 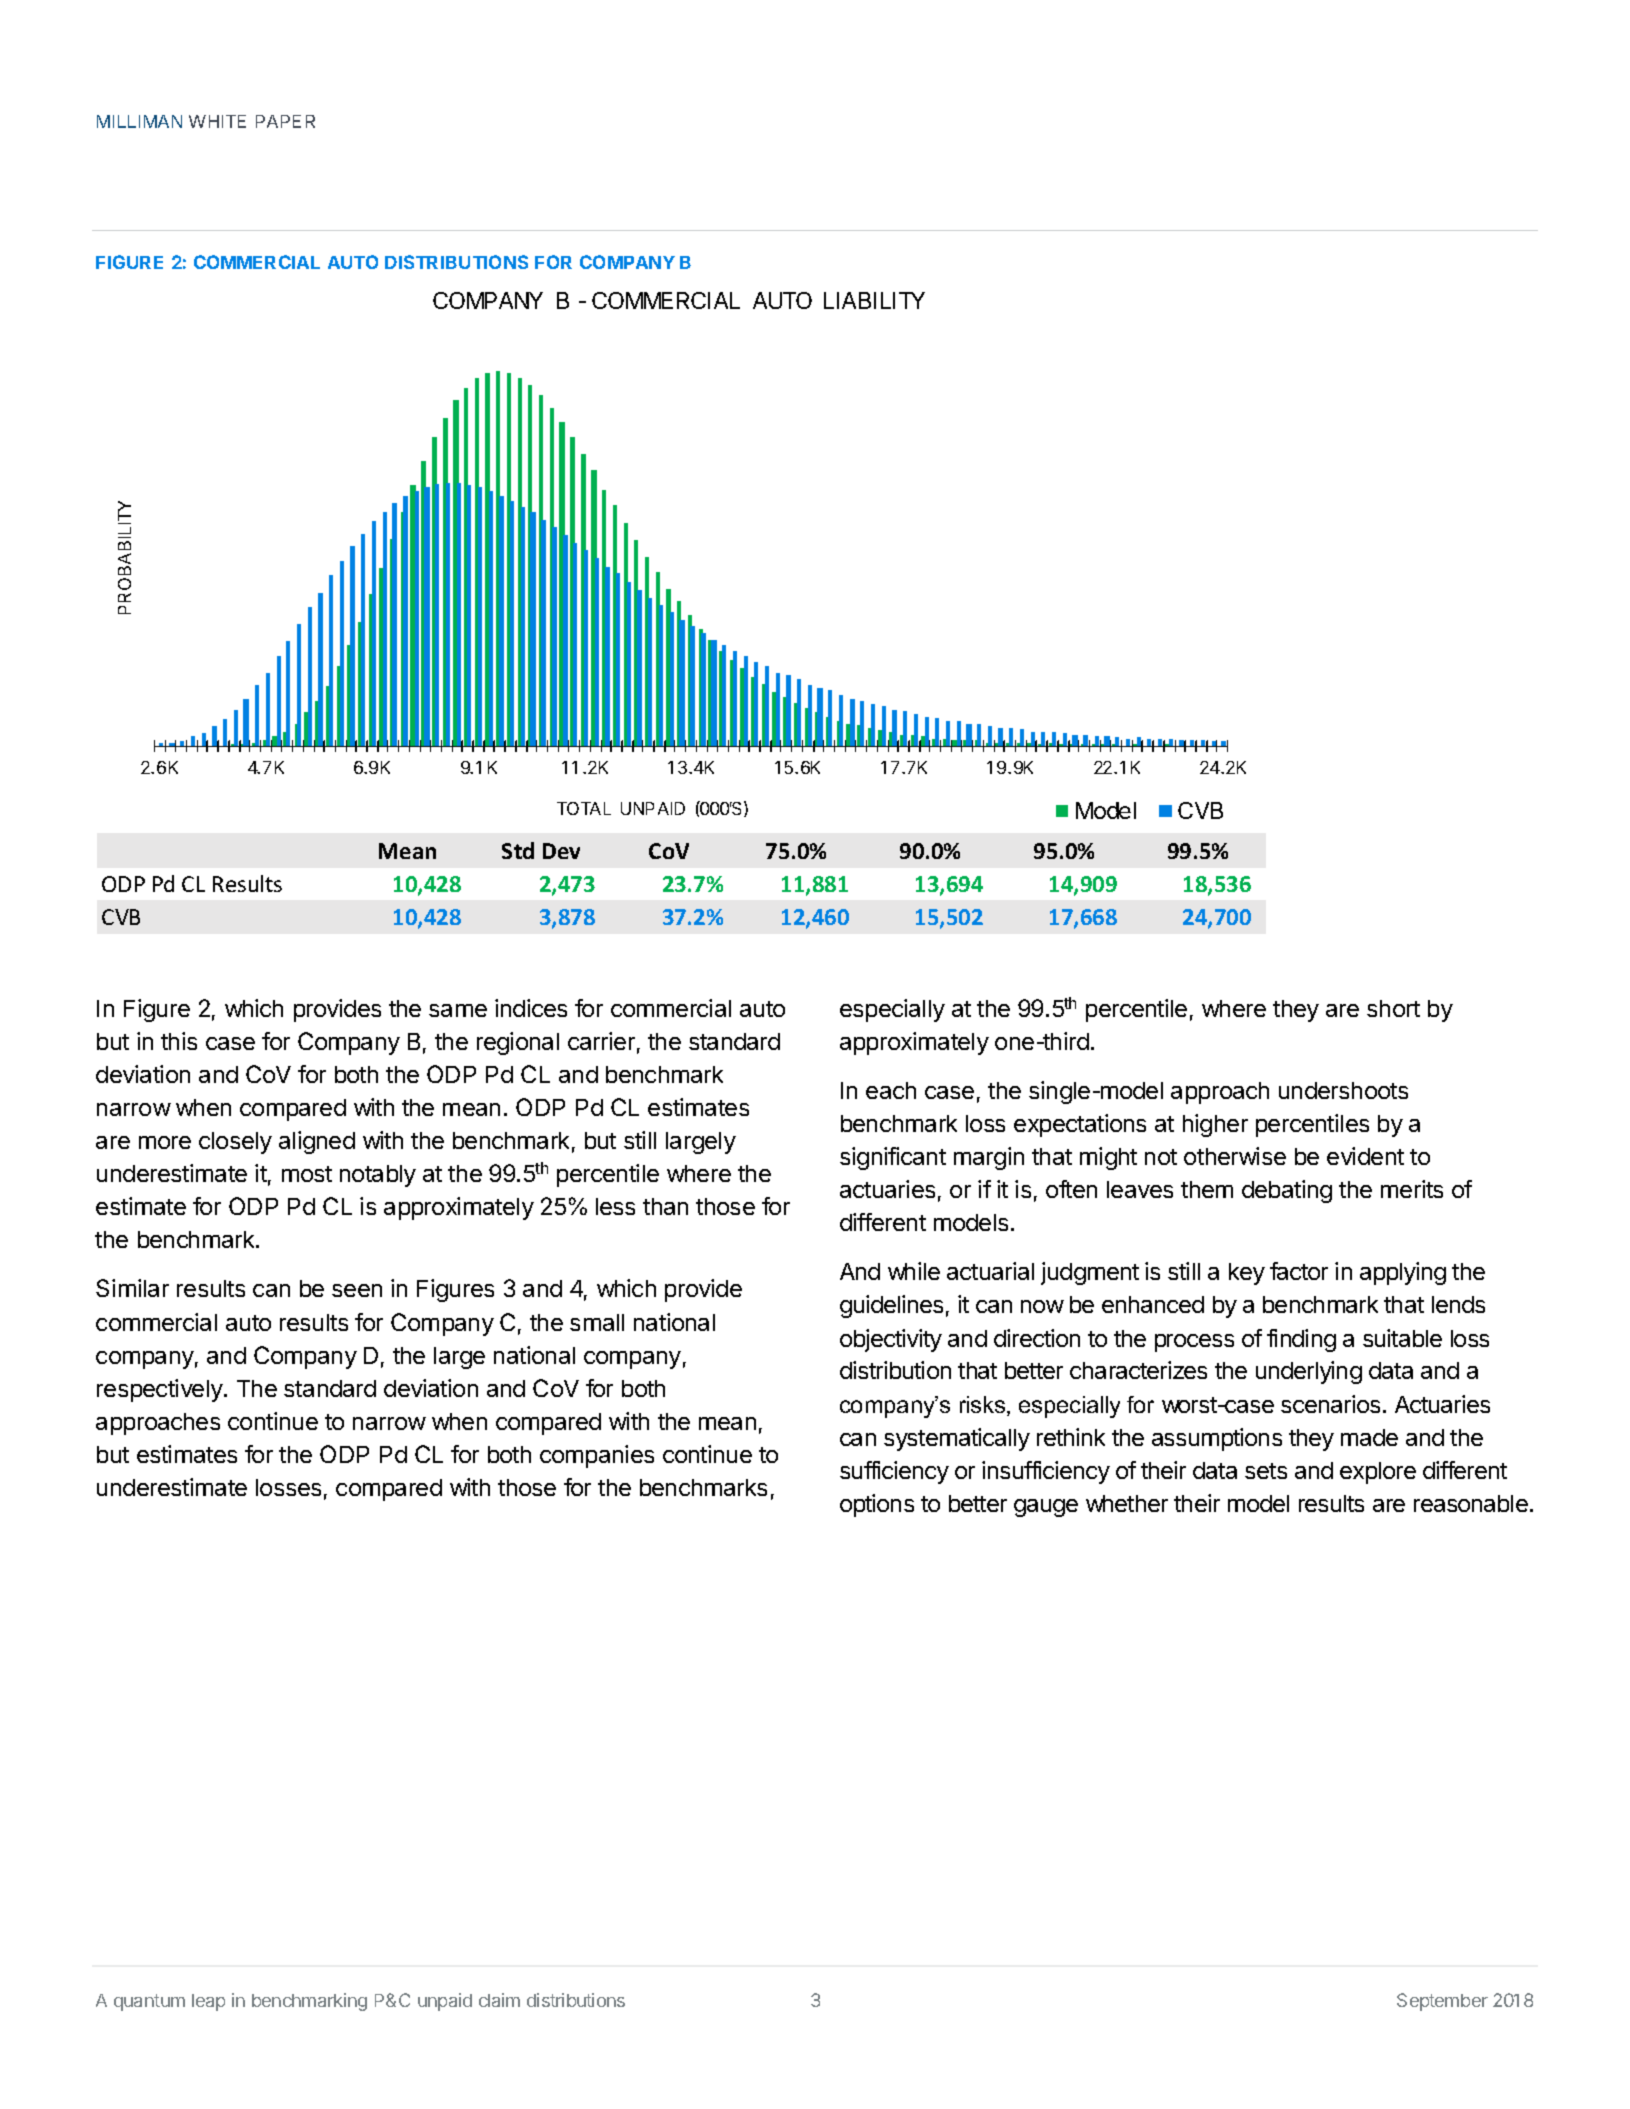 I want to click on Std, so click(x=518, y=850).
